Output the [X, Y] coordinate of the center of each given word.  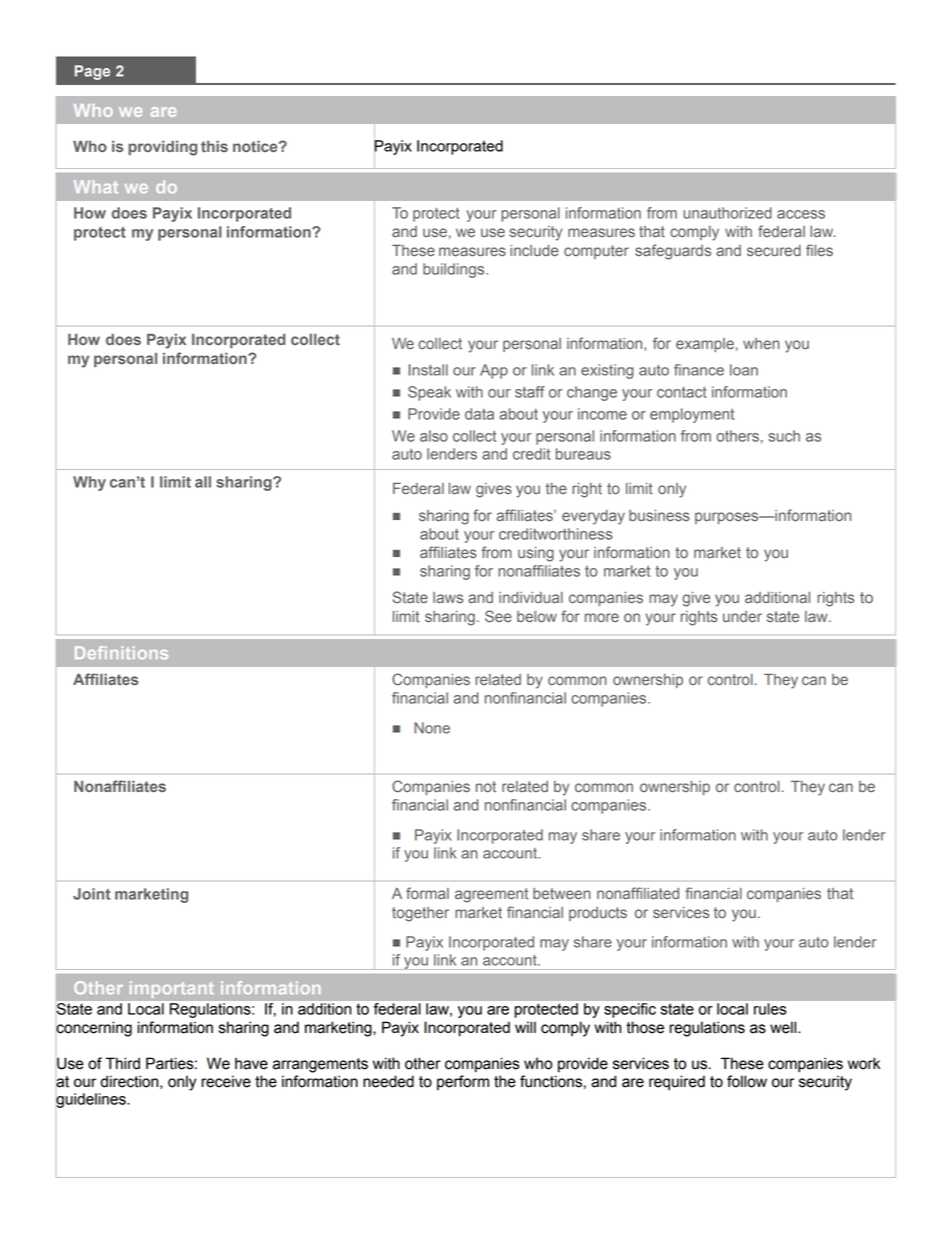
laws [448, 597]
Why [89, 483]
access [801, 214]
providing [162, 148]
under [742, 616]
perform [463, 1082]
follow [747, 1081]
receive [226, 1081]
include [534, 250]
